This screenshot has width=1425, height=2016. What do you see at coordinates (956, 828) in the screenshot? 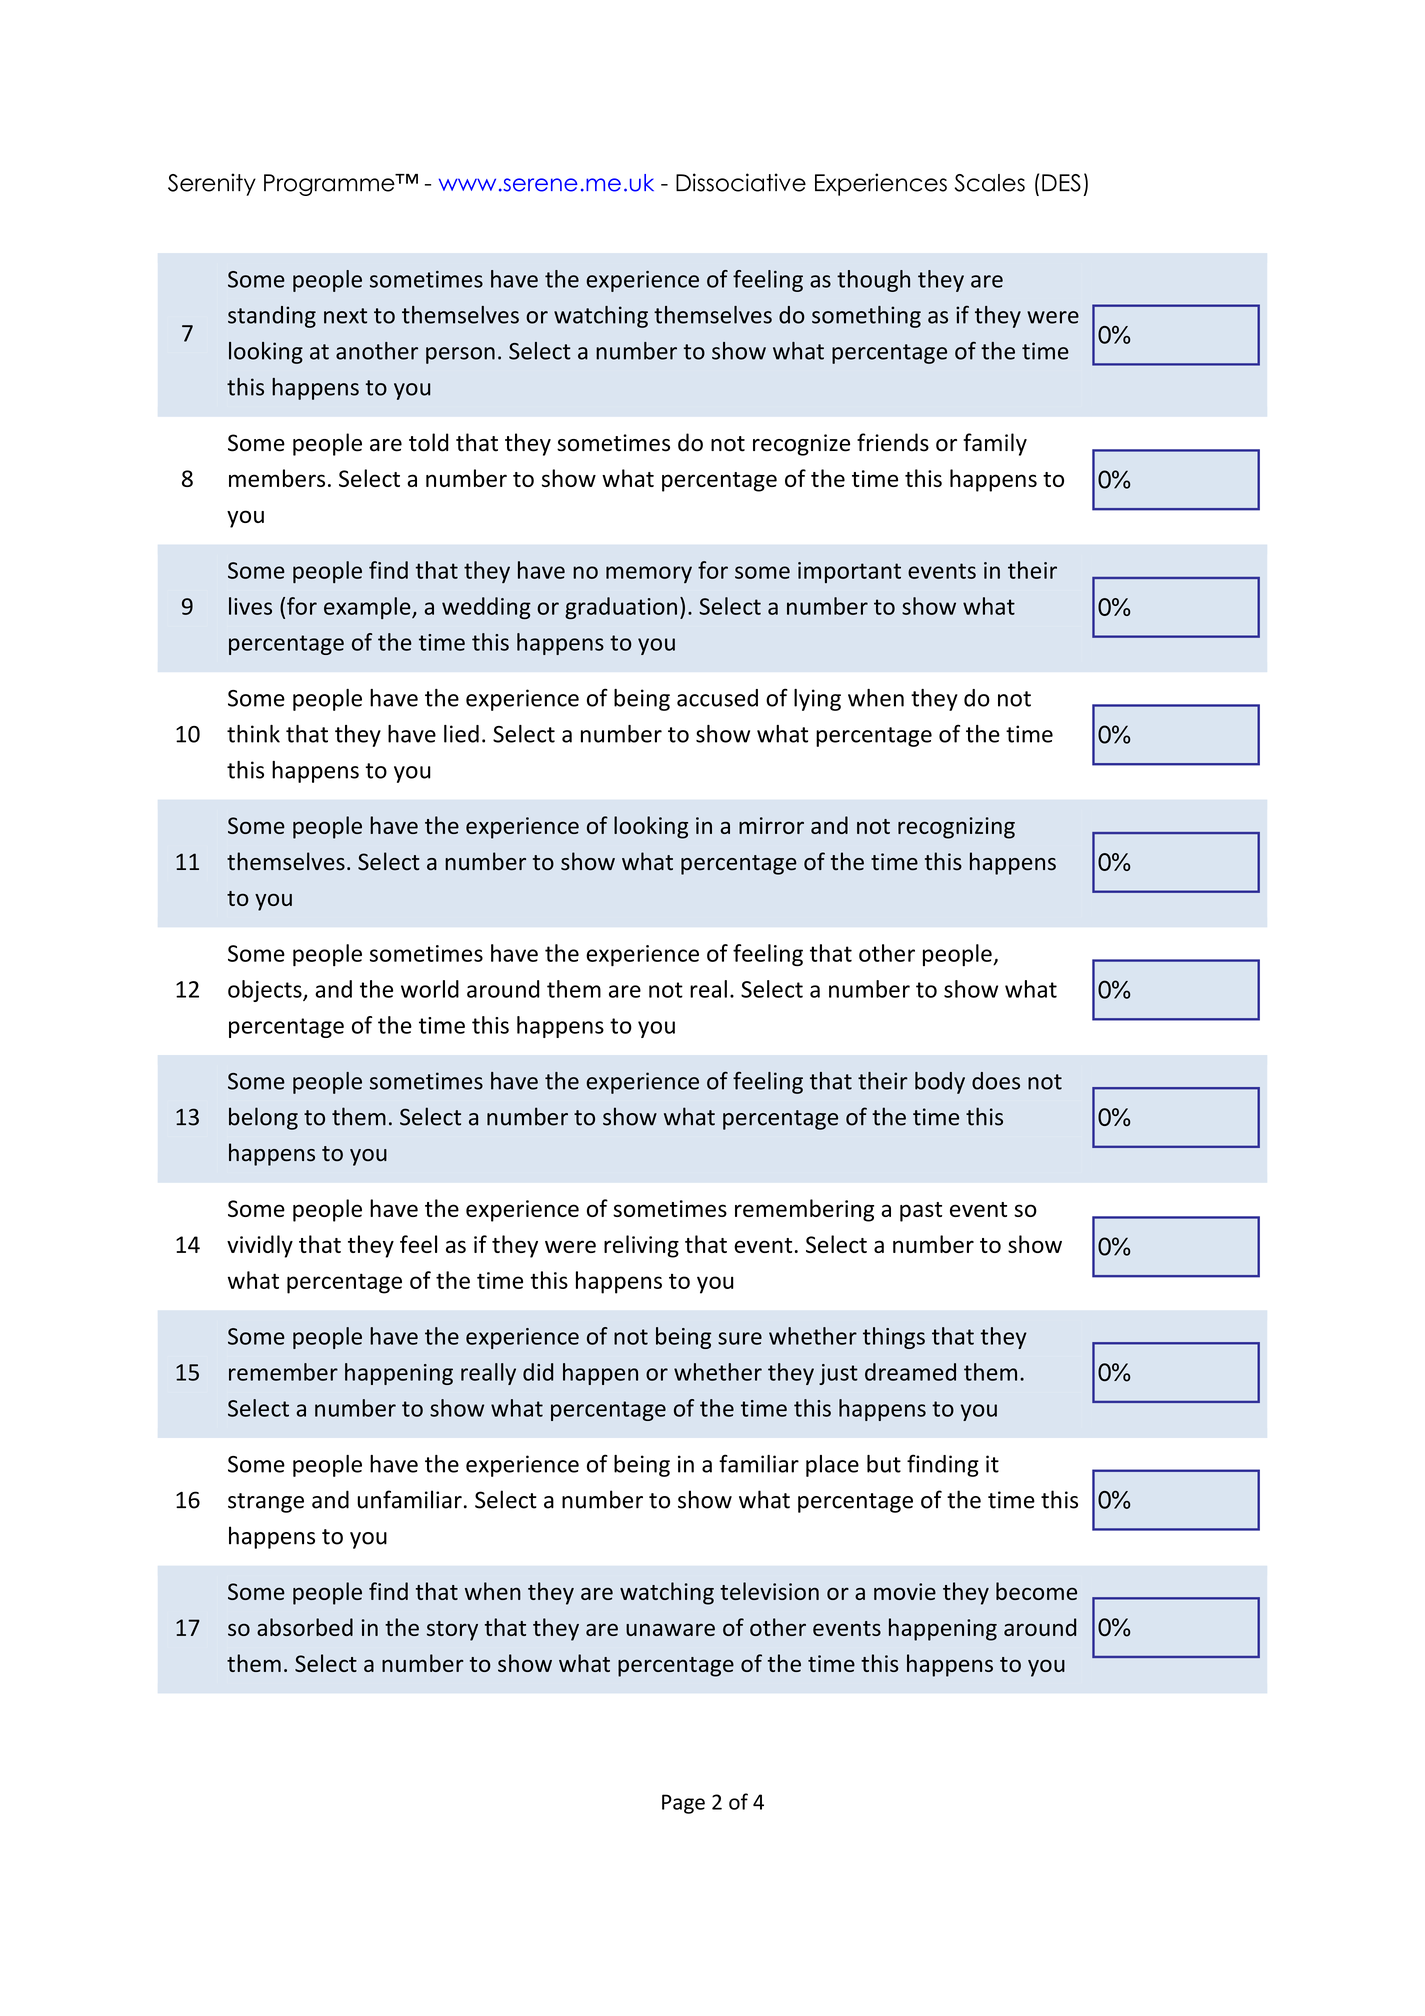
I see `recognizing` at bounding box center [956, 828].
